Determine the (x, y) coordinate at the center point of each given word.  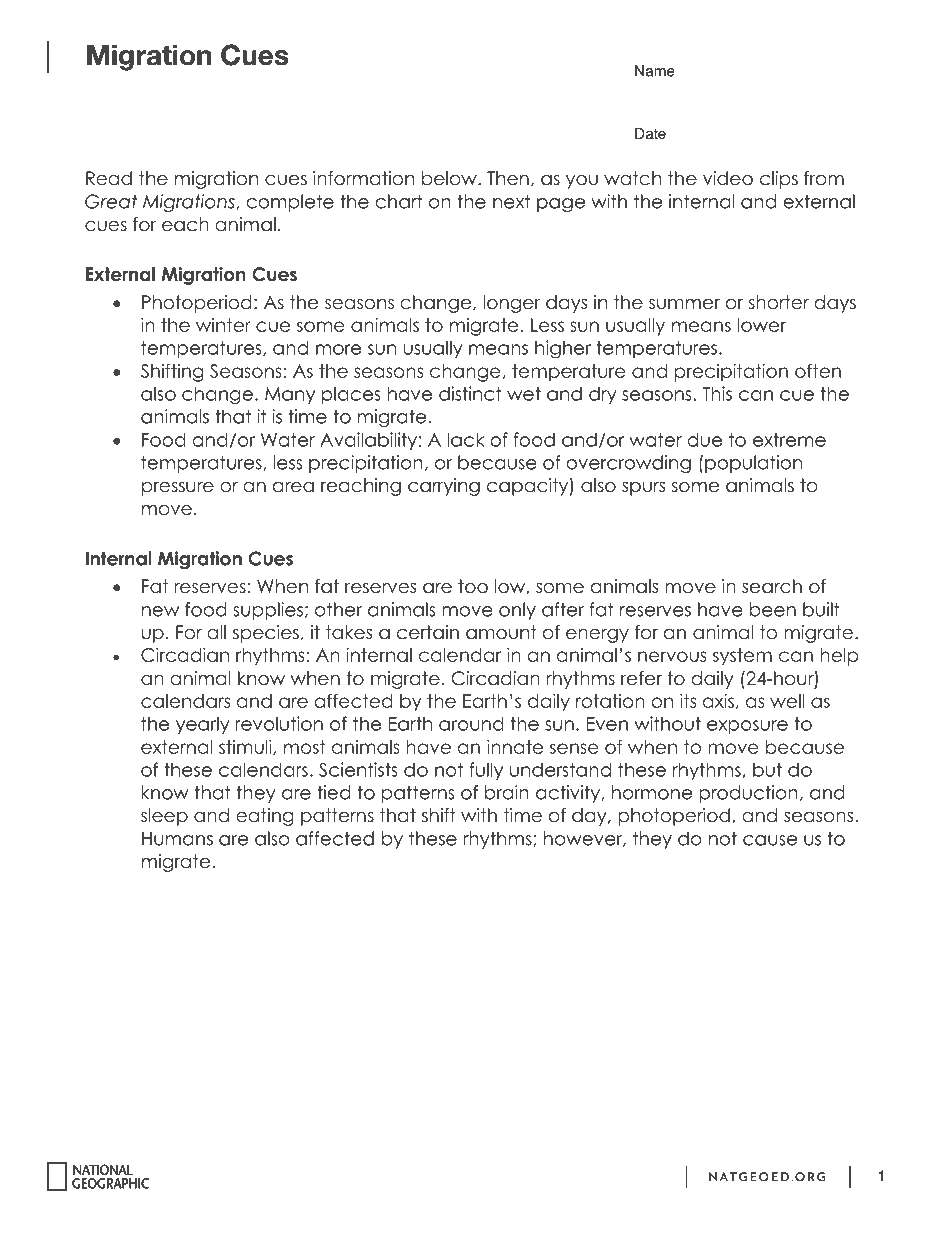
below (450, 178)
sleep (164, 817)
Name (655, 71)
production (748, 794)
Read (109, 178)
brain (507, 792)
